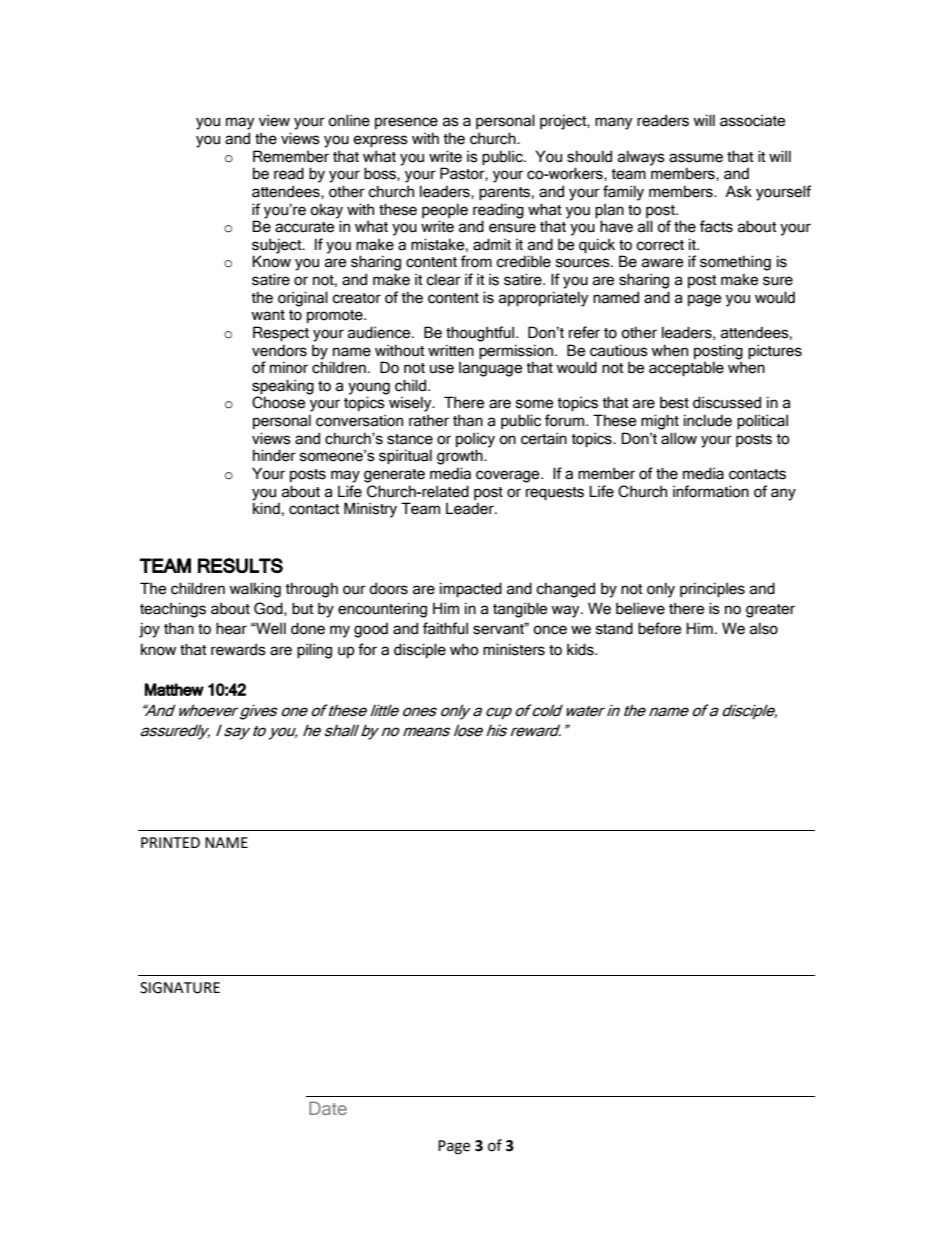  I want to click on presence, so click(406, 123).
